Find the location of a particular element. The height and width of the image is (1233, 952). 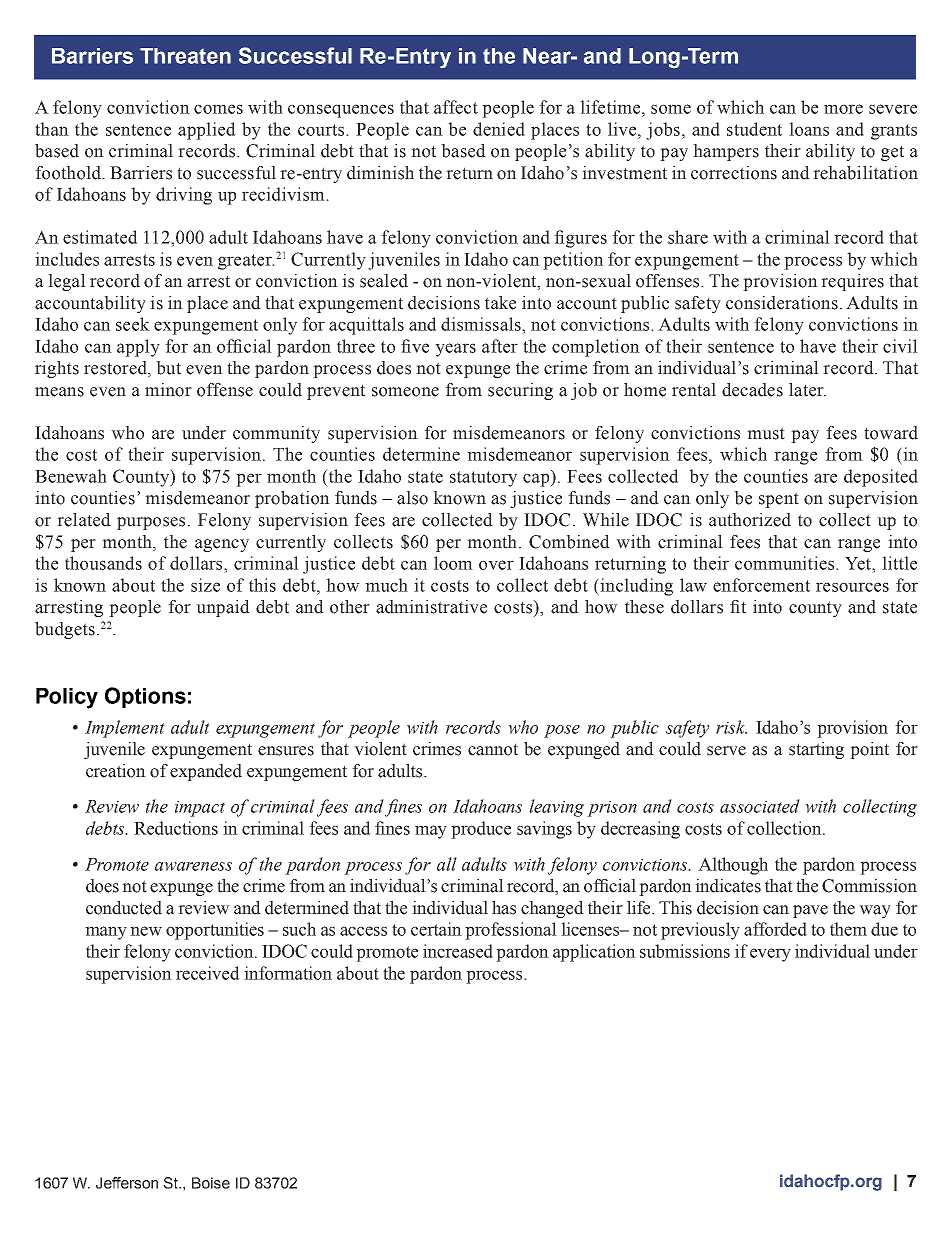

apply is located at coordinates (138, 348).
